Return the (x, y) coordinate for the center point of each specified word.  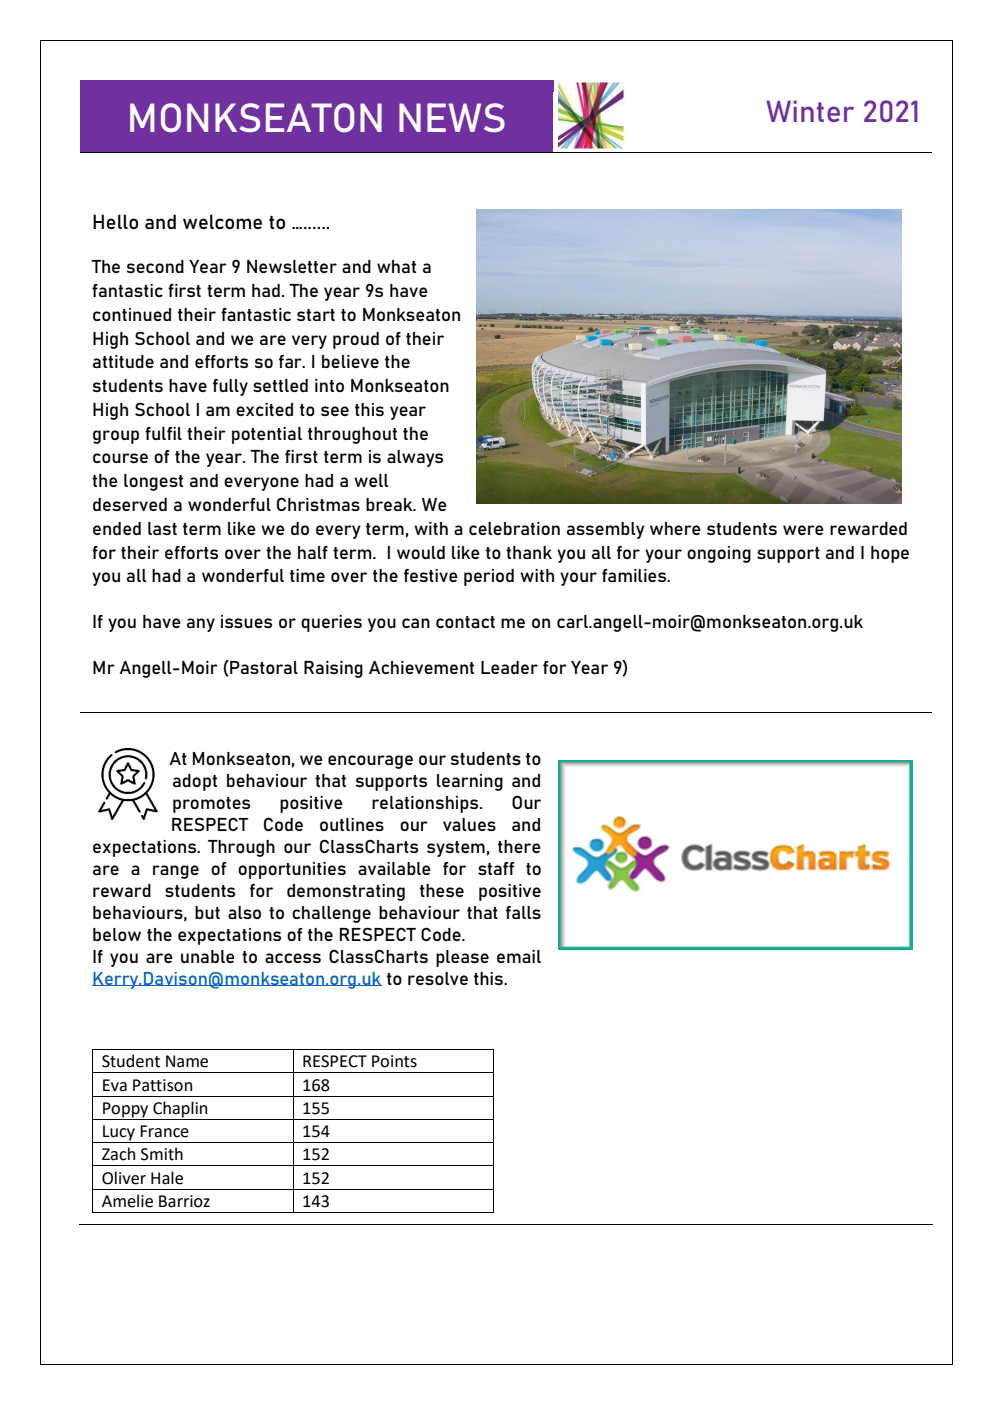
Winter (810, 111)
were (803, 530)
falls (523, 912)
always (415, 458)
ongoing (719, 554)
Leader (509, 667)
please (462, 958)
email (519, 956)
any (201, 625)
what (396, 266)
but (207, 912)
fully (230, 387)
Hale (167, 1178)
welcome (222, 221)
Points (394, 1061)
